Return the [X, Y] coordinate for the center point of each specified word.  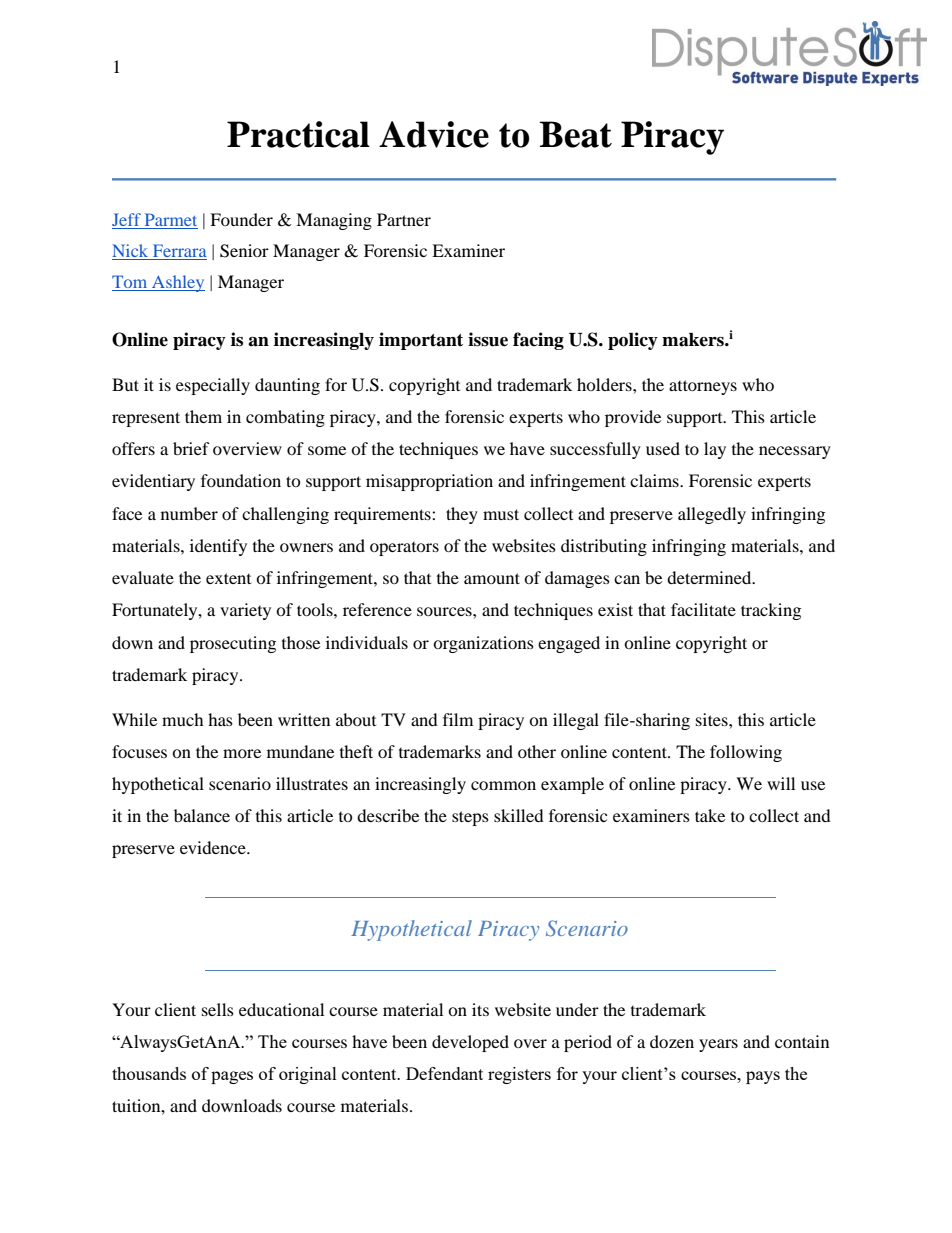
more [242, 753]
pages [232, 1077]
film [458, 719]
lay [715, 450]
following [746, 753]
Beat [575, 134]
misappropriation [429, 482]
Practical [298, 134]
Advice [434, 134]
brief [191, 448]
